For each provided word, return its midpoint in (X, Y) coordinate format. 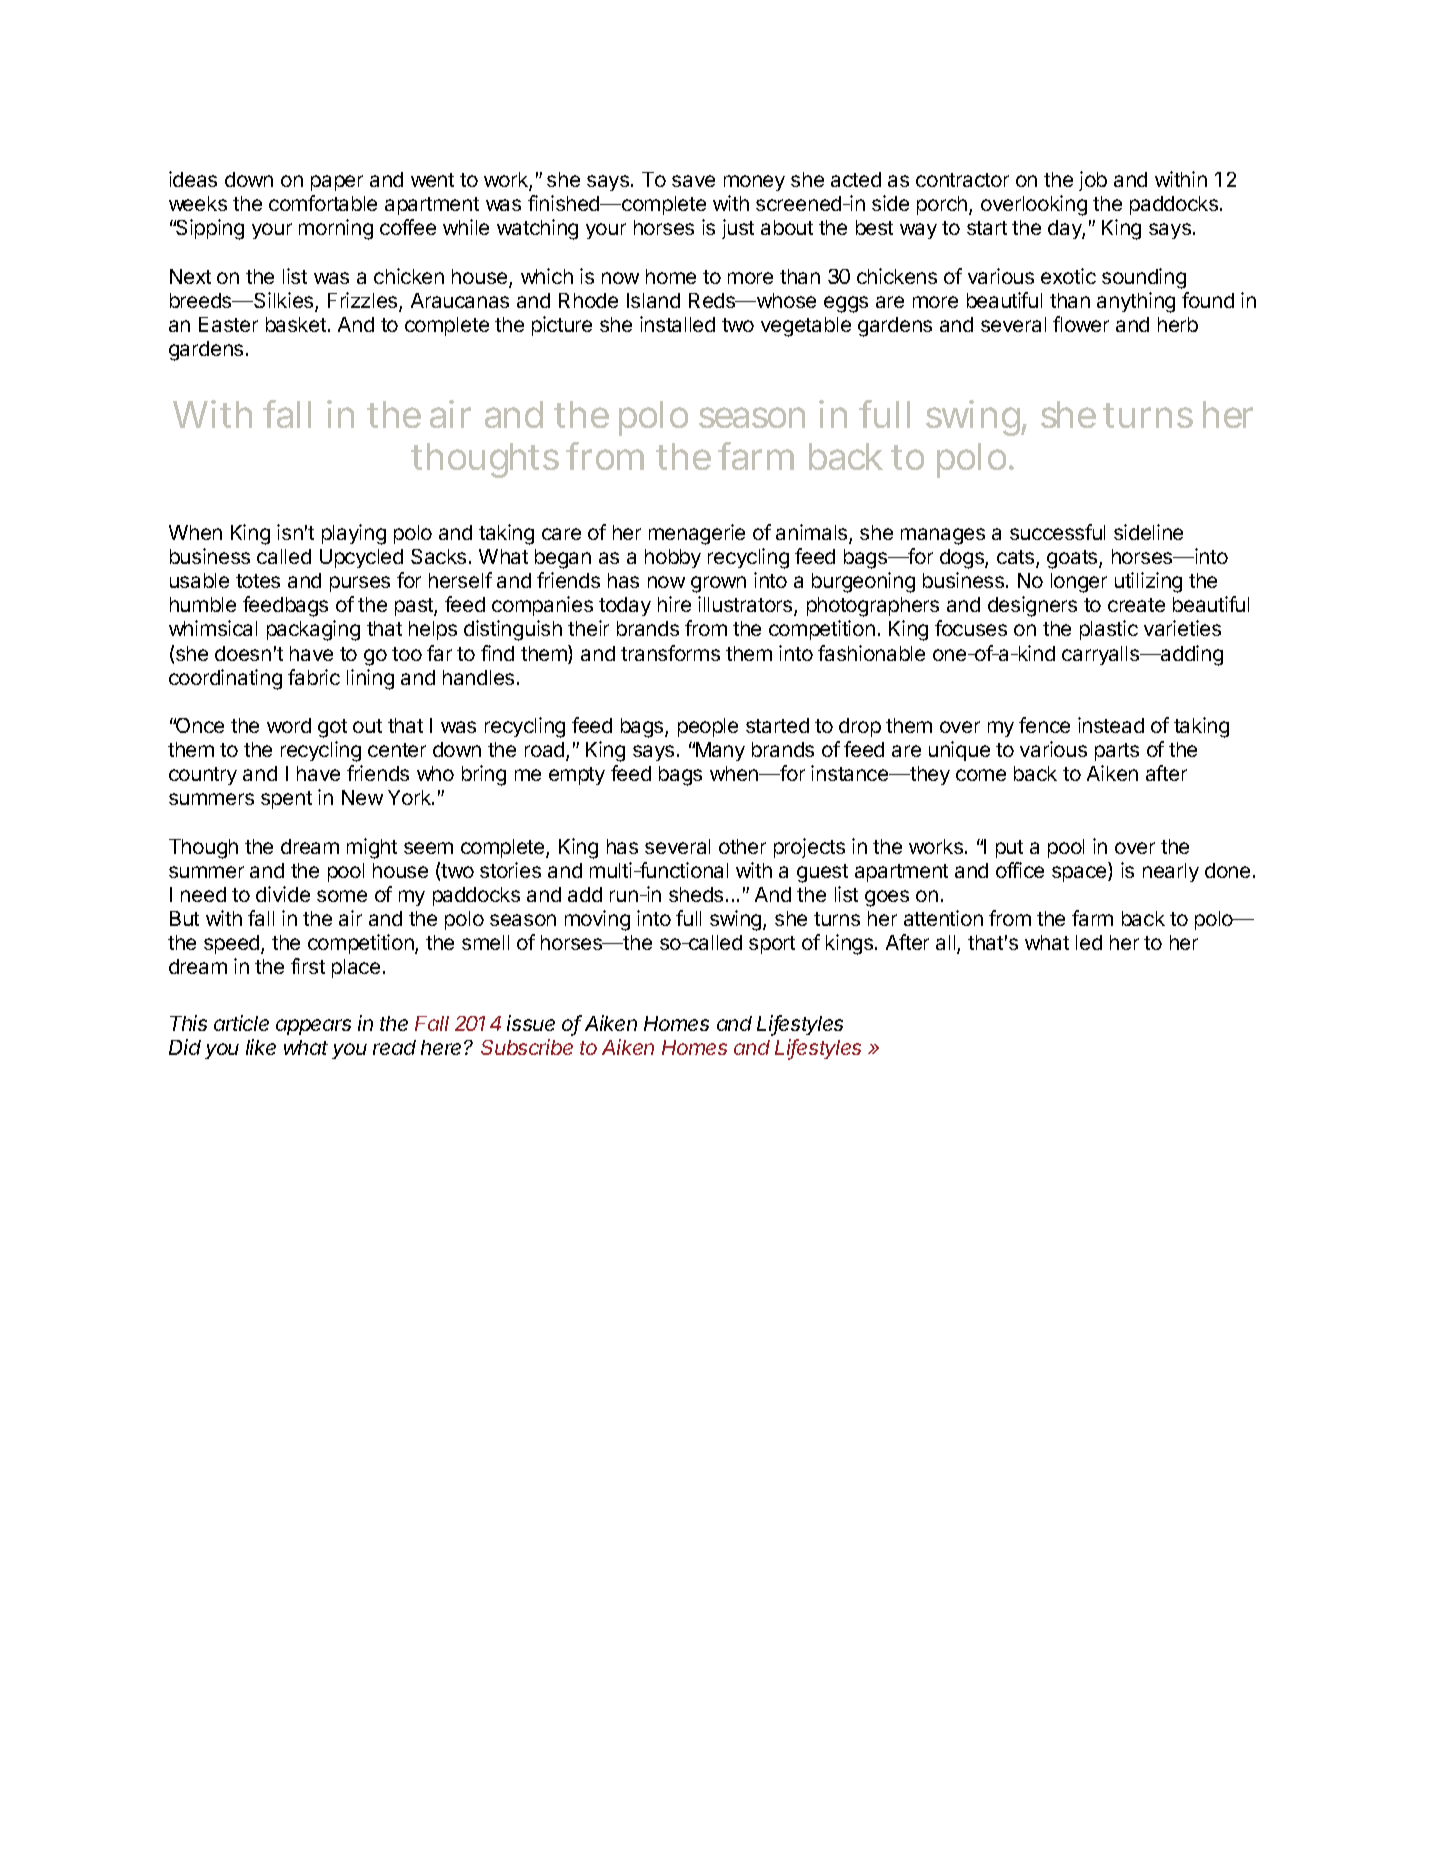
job (1093, 181)
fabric (314, 677)
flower (1081, 324)
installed (677, 324)
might (372, 848)
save (693, 181)
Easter (228, 324)
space (1080, 874)
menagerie (697, 534)
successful (1057, 532)
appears (313, 1027)
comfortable (323, 203)
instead (1111, 725)
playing (354, 534)
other (742, 846)
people (708, 727)
